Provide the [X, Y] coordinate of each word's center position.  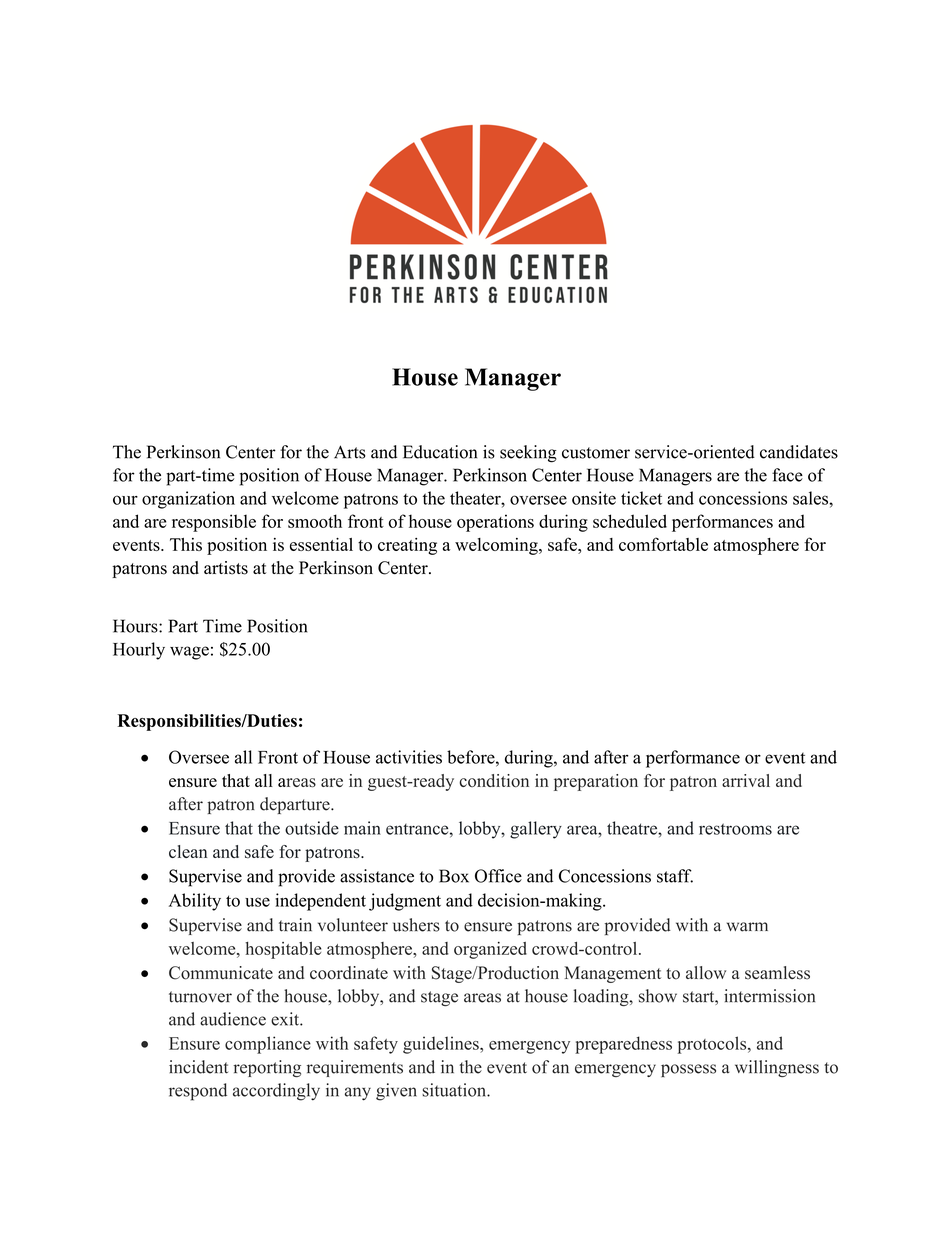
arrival [746, 780]
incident [198, 1067]
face [787, 475]
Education [440, 452]
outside [312, 828]
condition [494, 780]
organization [188, 500]
